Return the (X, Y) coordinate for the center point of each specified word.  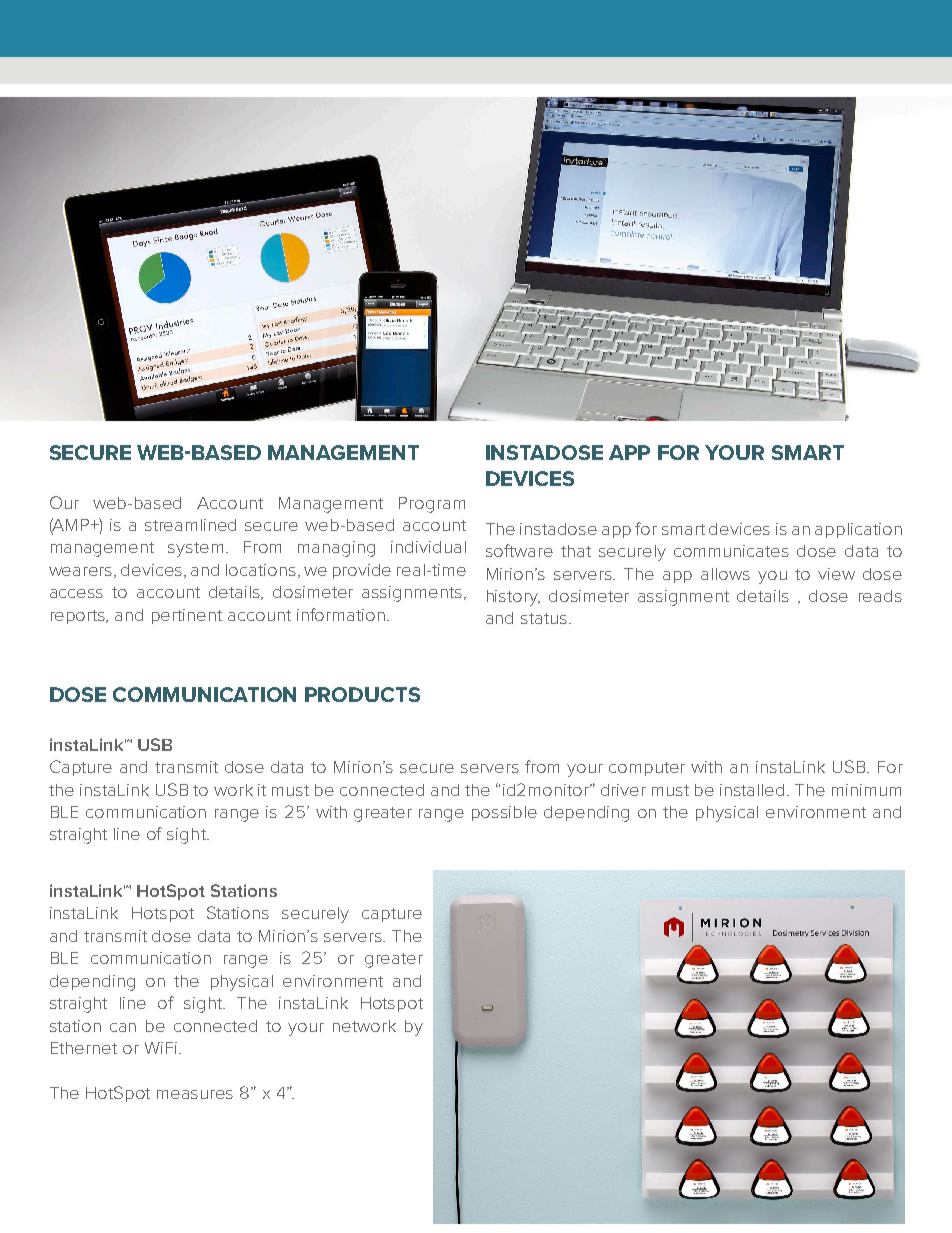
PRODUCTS (362, 694)
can (123, 1027)
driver (623, 790)
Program (432, 505)
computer (647, 769)
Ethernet (84, 1048)
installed (752, 790)
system (195, 549)
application (858, 530)
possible (504, 813)
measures (195, 1094)
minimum (866, 790)
